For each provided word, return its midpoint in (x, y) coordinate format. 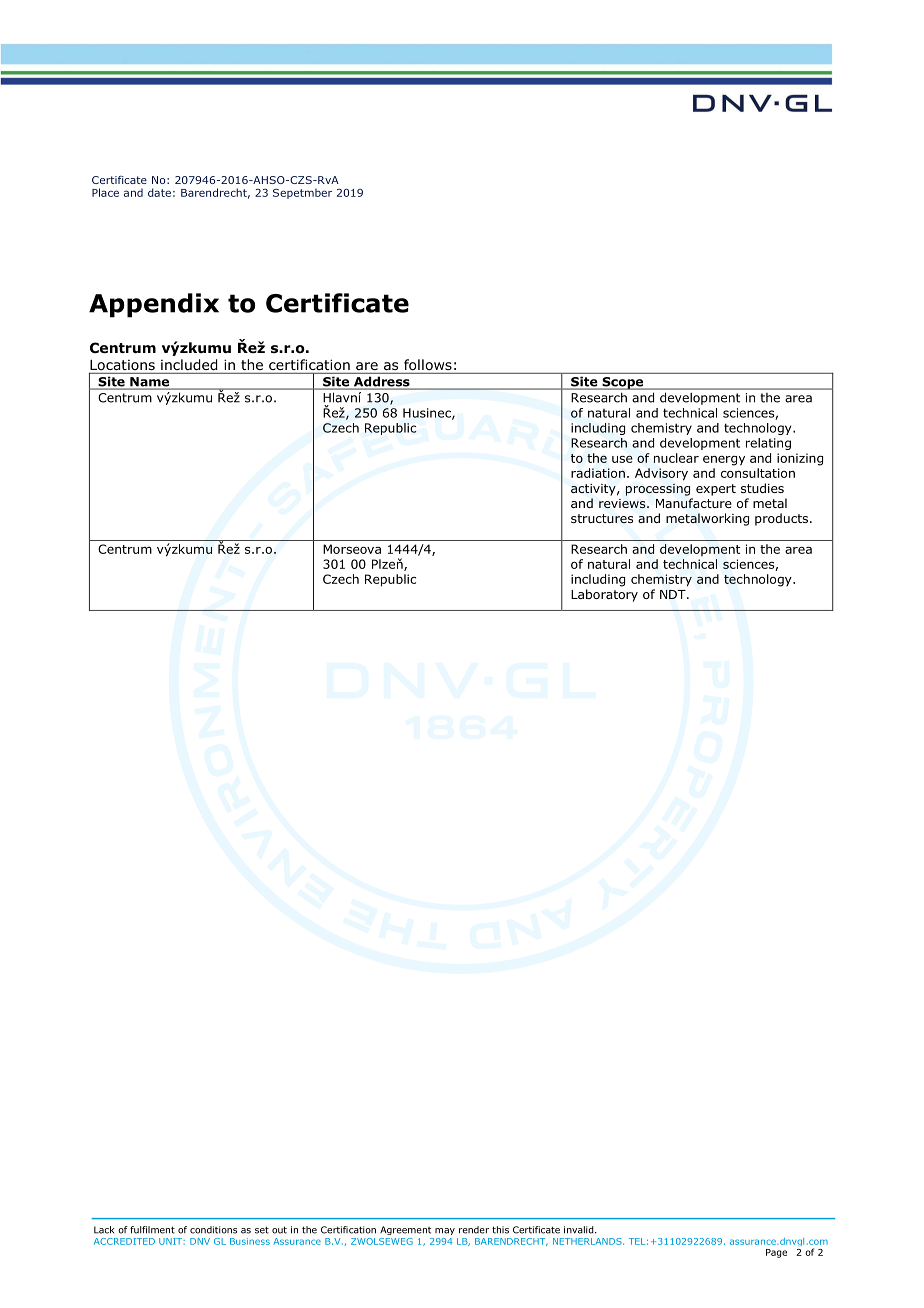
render (474, 1230)
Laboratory (604, 595)
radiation (598, 473)
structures (602, 518)
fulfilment (152, 1230)
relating (768, 444)
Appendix (154, 305)
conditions (213, 1230)
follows (428, 365)
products (783, 519)
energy (724, 460)
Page (776, 1253)
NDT (674, 594)
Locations (122, 366)
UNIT (171, 1241)
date (159, 192)
